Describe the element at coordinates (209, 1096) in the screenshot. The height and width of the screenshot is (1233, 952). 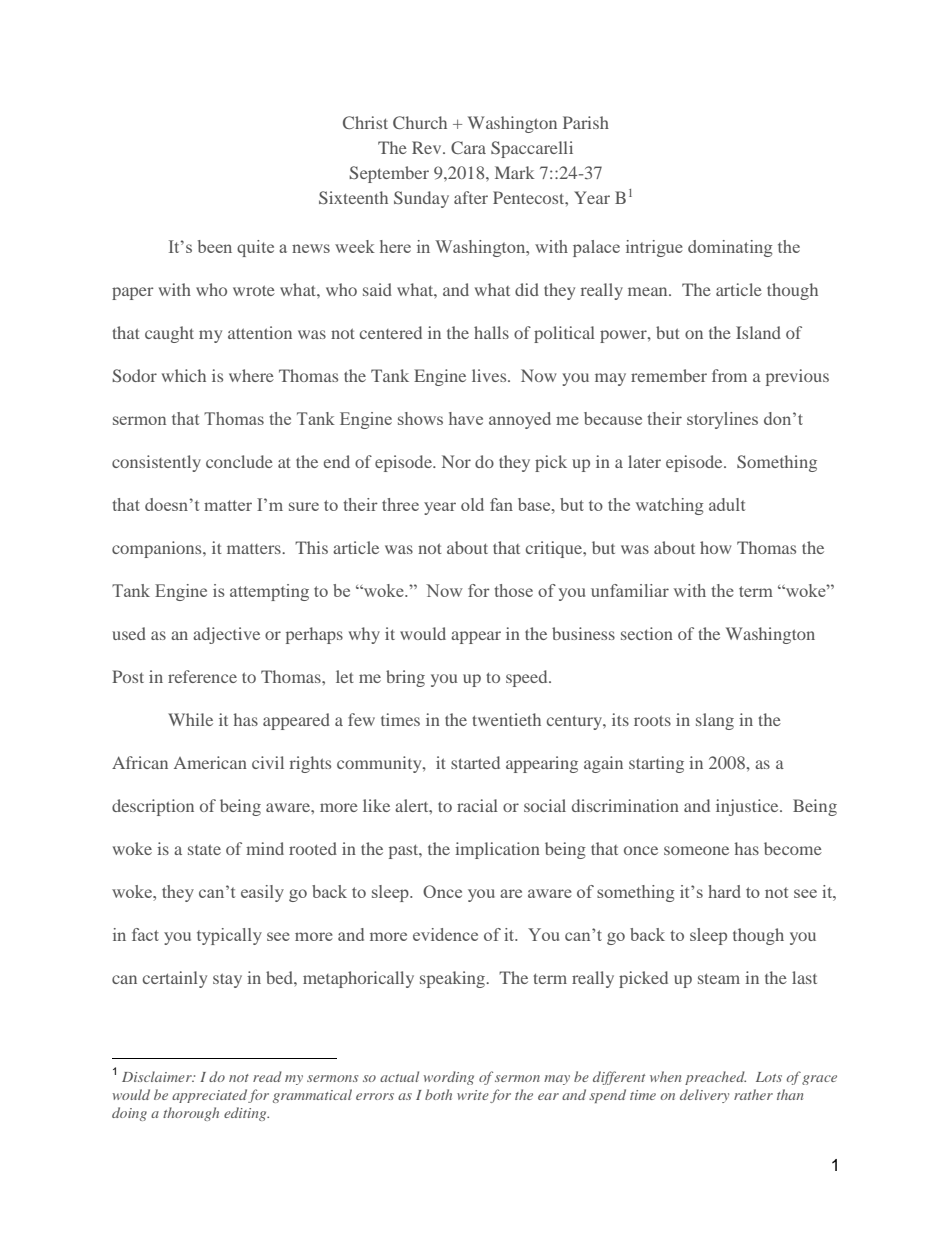
I see `appreciated` at that location.
